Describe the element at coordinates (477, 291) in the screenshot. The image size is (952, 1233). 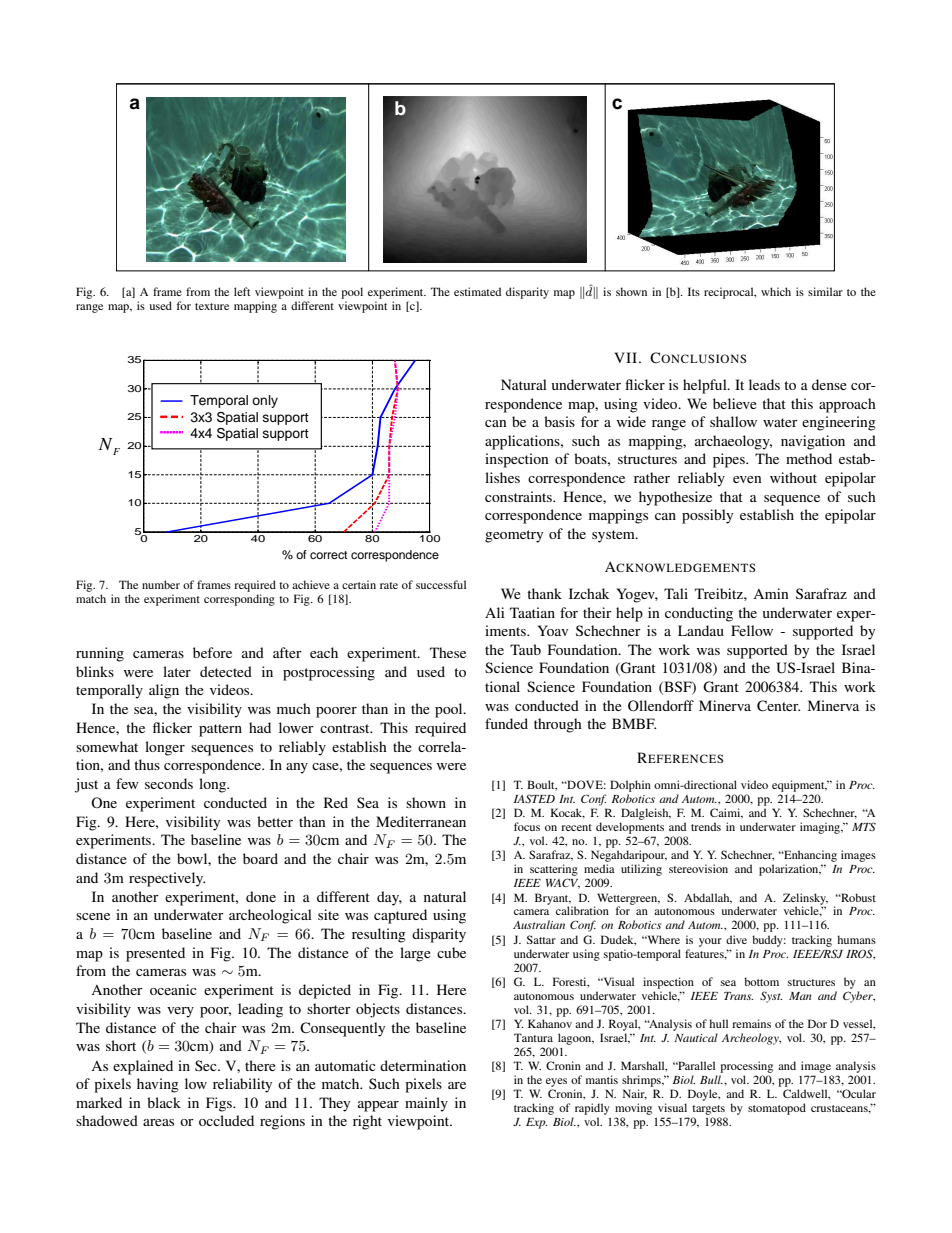
I see `estimated` at that location.
